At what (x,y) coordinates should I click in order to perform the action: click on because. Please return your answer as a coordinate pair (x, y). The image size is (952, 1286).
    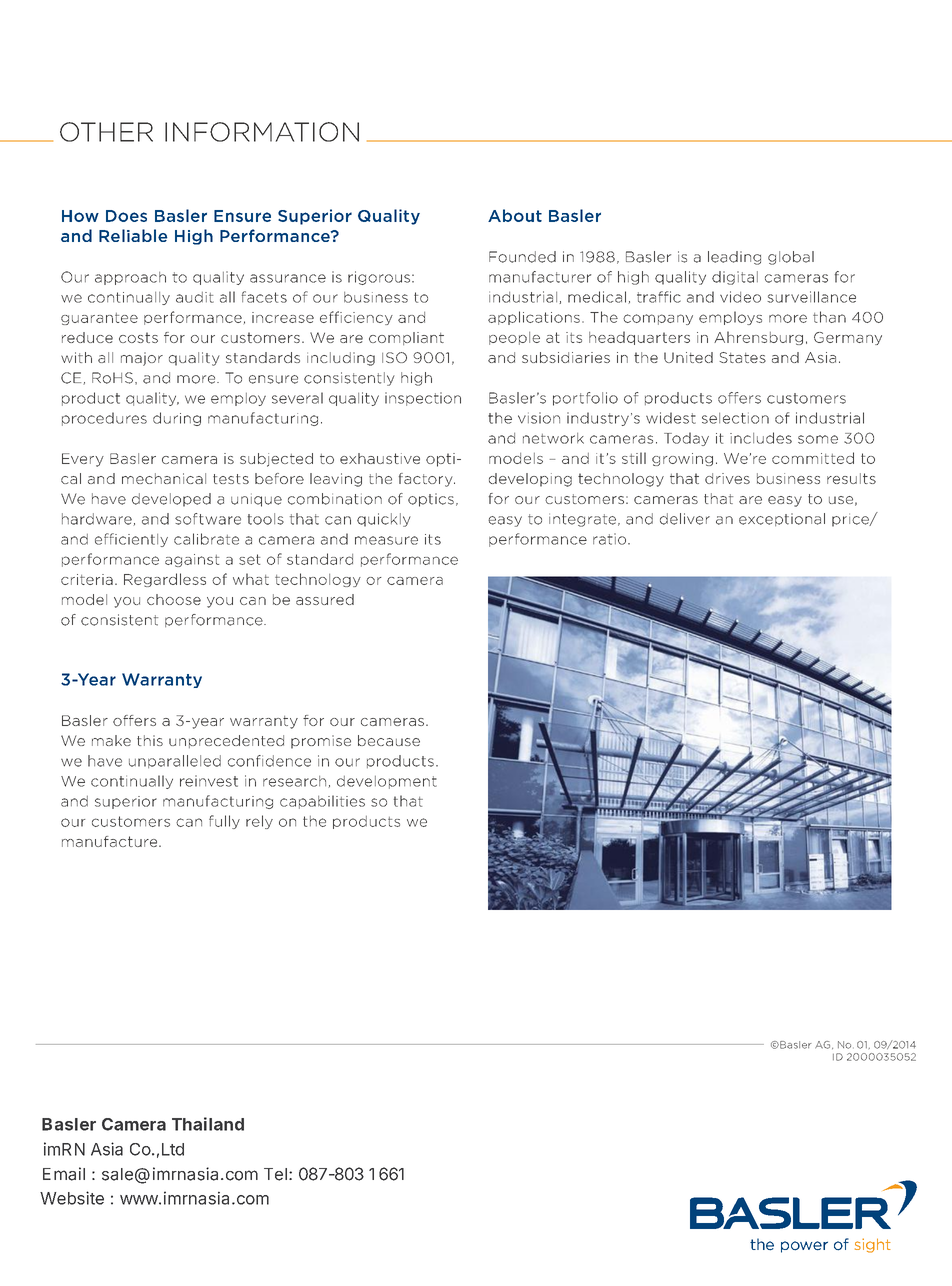
    Looking at the image, I should click on (389, 740).
